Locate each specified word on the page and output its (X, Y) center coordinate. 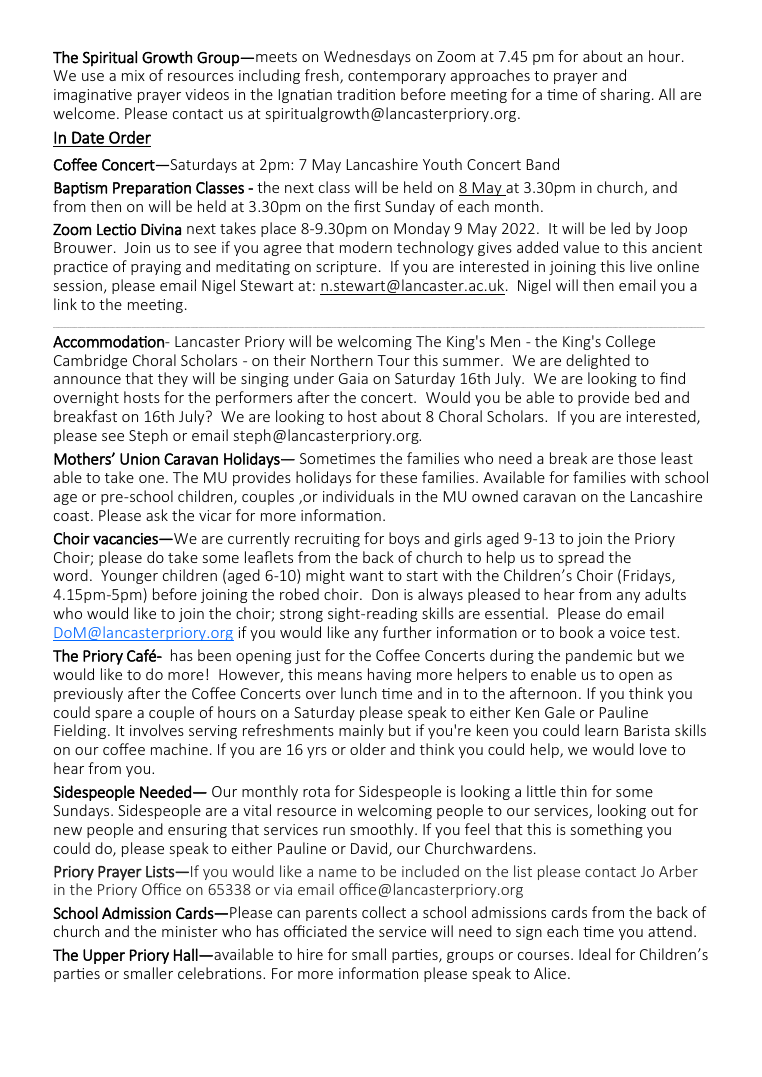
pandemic (599, 656)
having (389, 675)
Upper (104, 956)
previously (88, 694)
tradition (366, 94)
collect (384, 912)
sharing (627, 95)
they (173, 379)
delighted (598, 361)
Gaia (353, 378)
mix (133, 75)
